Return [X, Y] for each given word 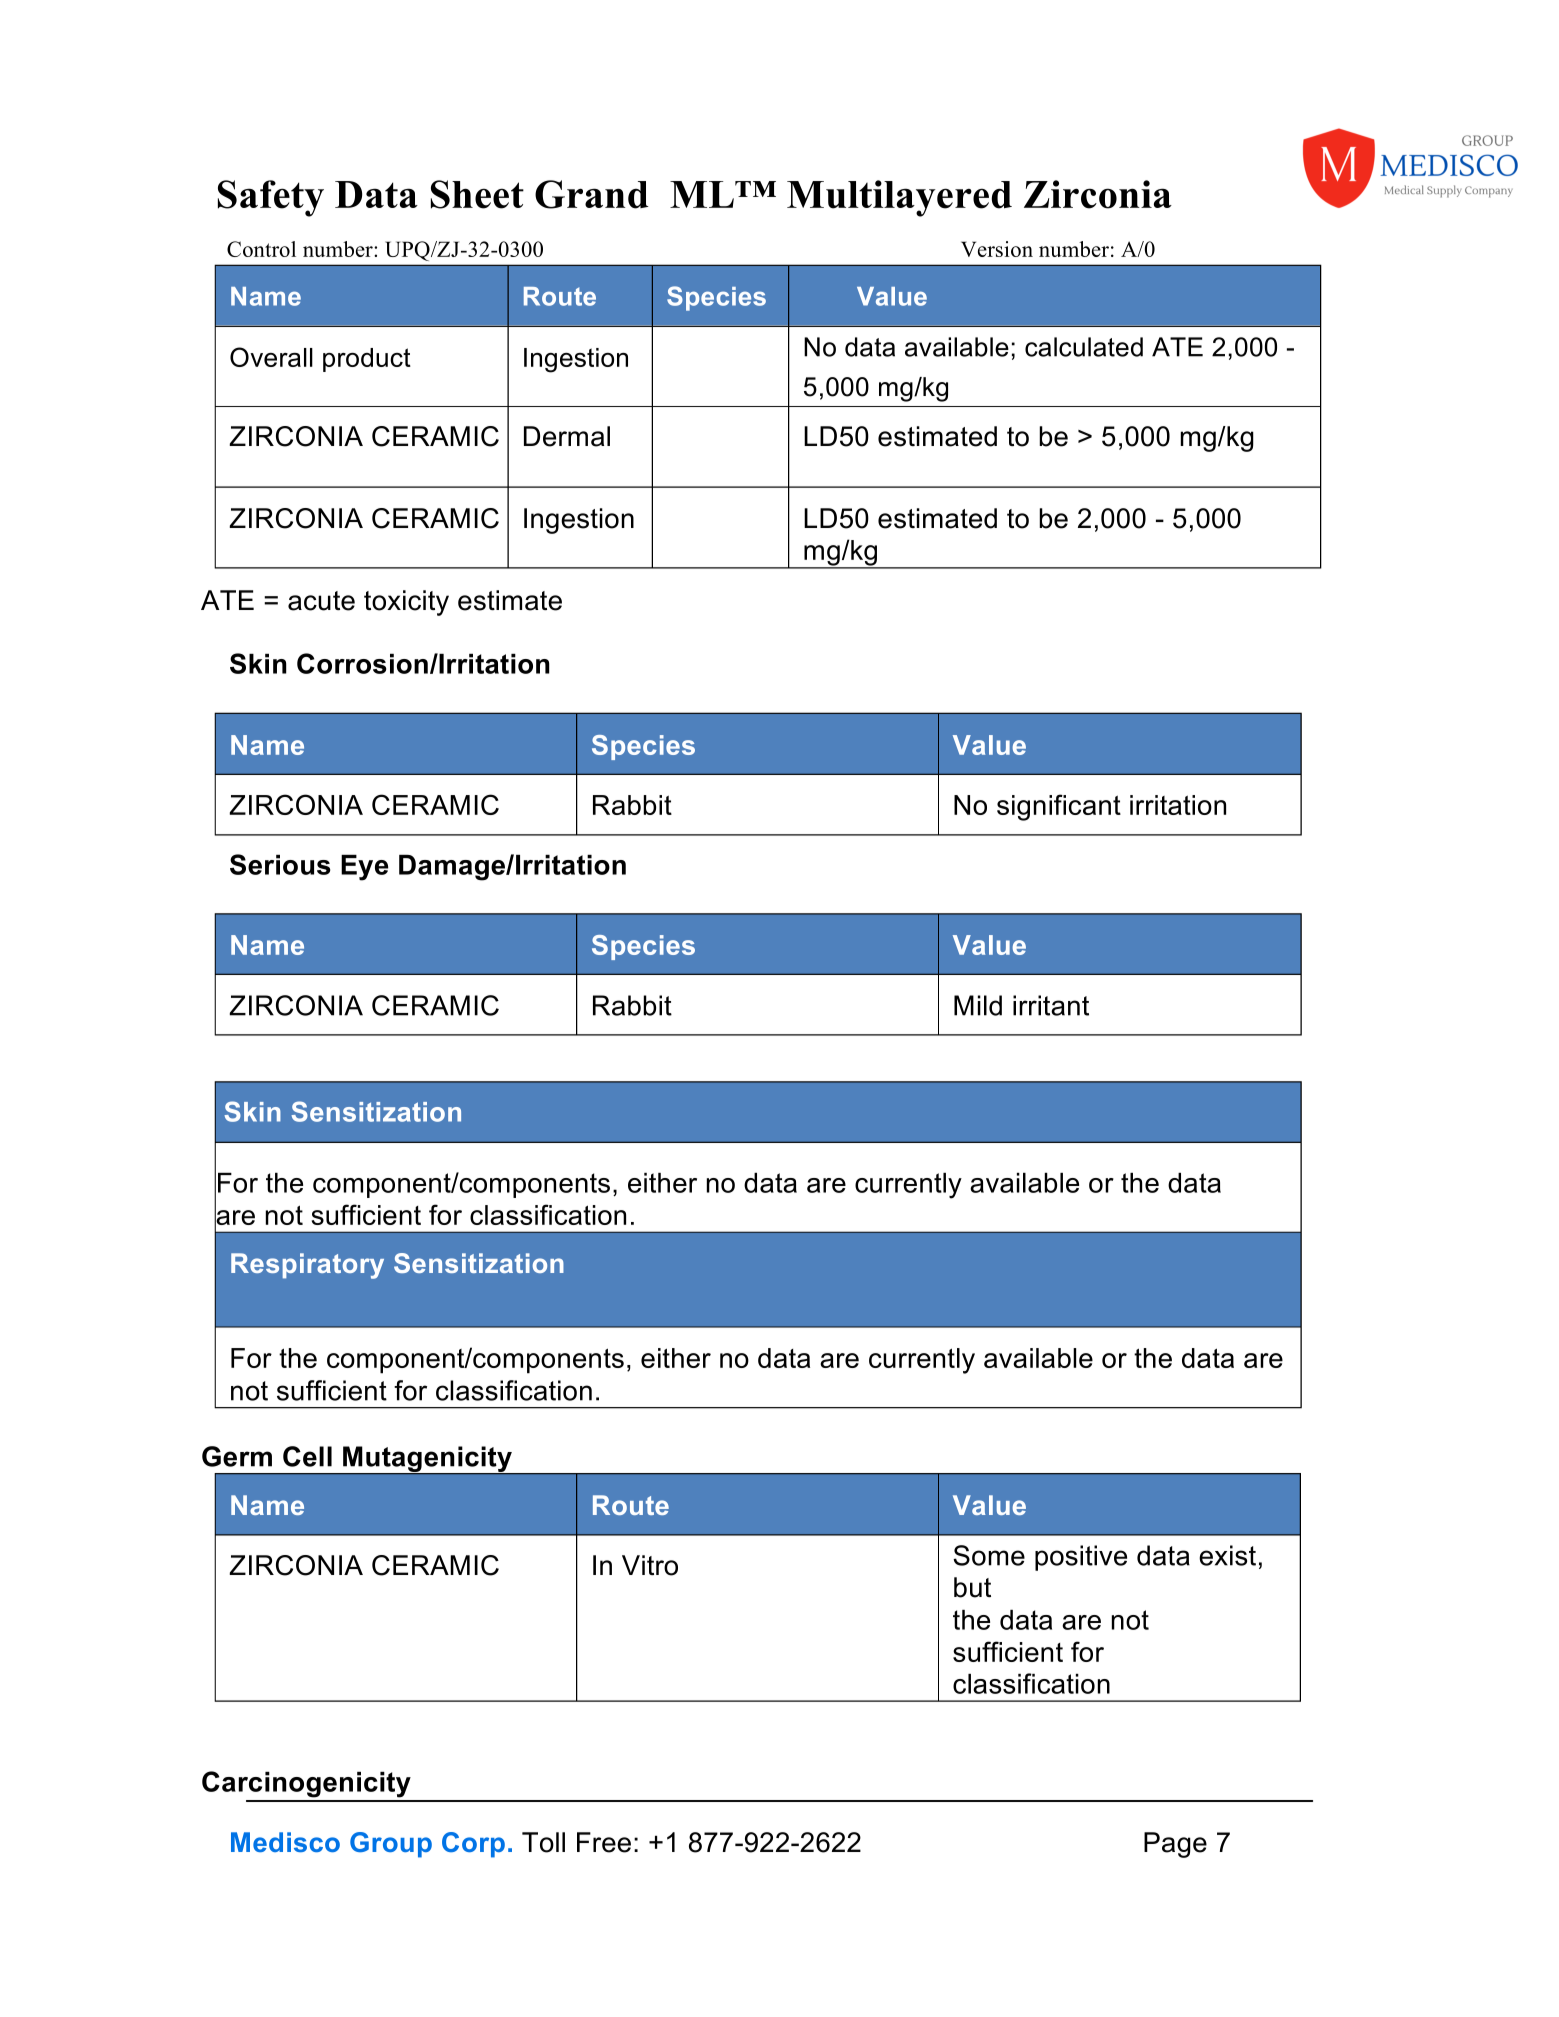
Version [997, 249]
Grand [592, 194]
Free [604, 1842]
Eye [364, 868]
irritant [1051, 1005]
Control [261, 249]
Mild [978, 1005]
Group [391, 1845]
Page [1175, 1845]
